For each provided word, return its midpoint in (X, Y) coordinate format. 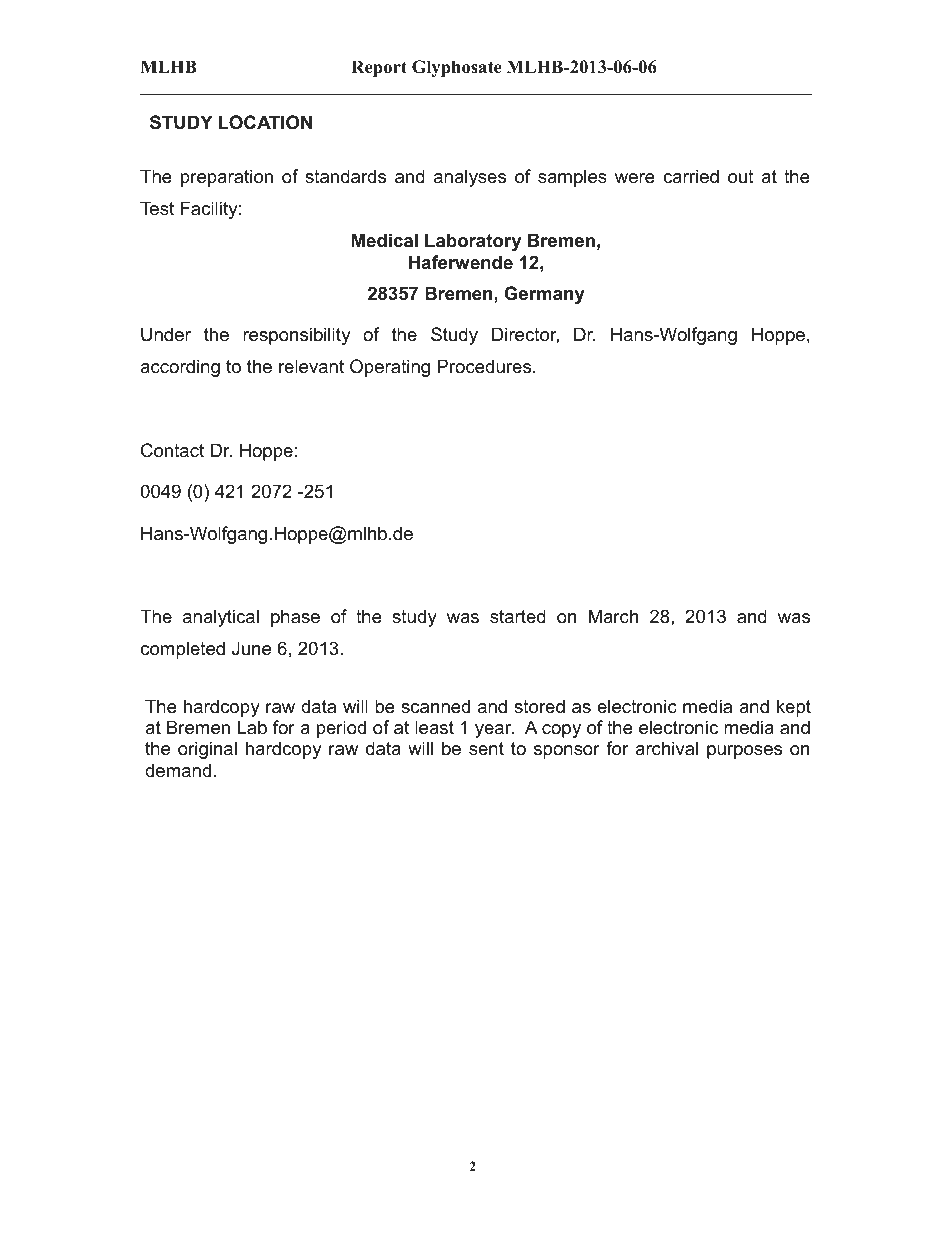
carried (691, 176)
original (207, 750)
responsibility (297, 336)
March (613, 616)
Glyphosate (457, 68)
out (741, 177)
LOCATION (265, 122)
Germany (544, 295)
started (518, 616)
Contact (172, 450)
